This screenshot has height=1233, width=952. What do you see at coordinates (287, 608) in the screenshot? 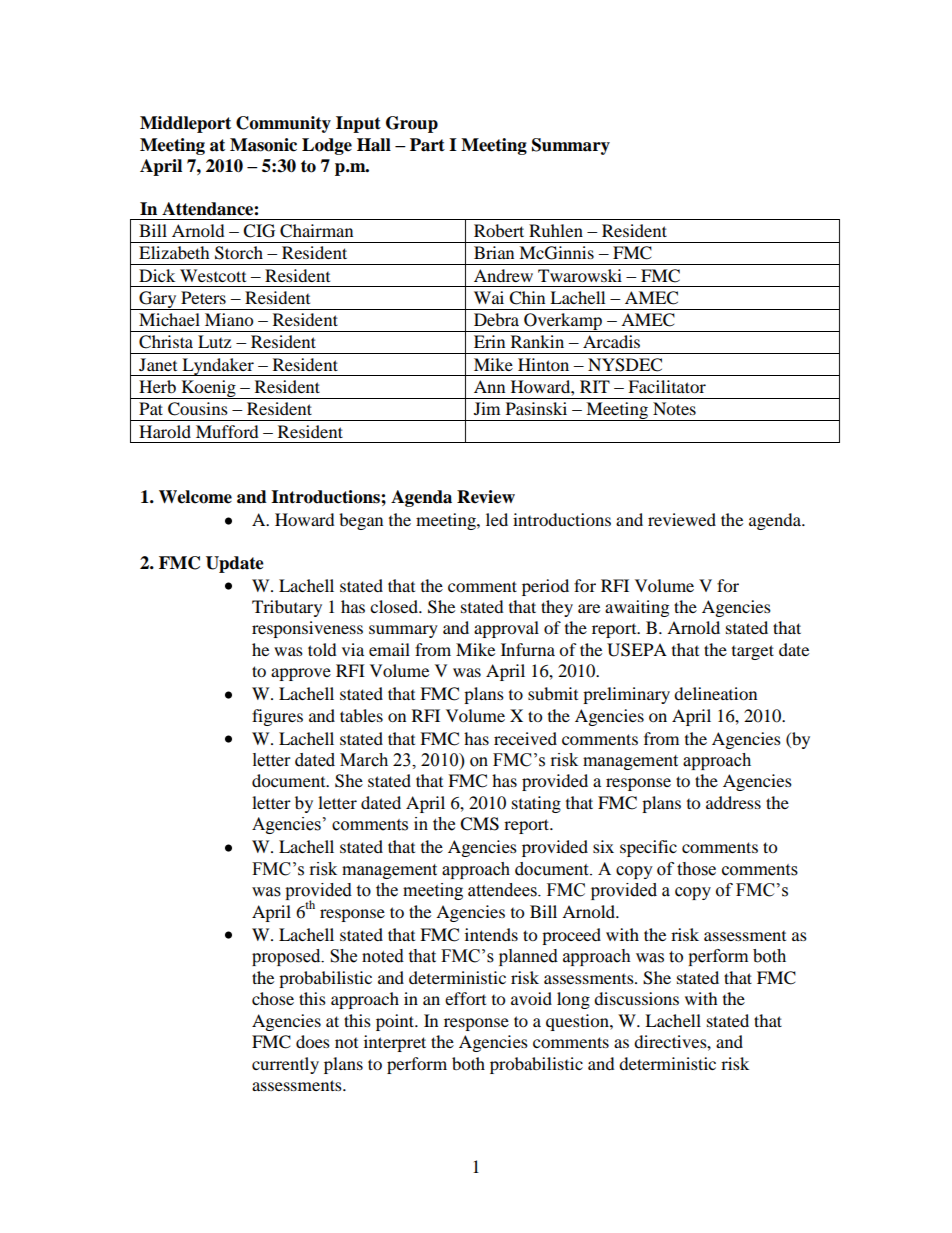
I see `Tributary` at bounding box center [287, 608].
